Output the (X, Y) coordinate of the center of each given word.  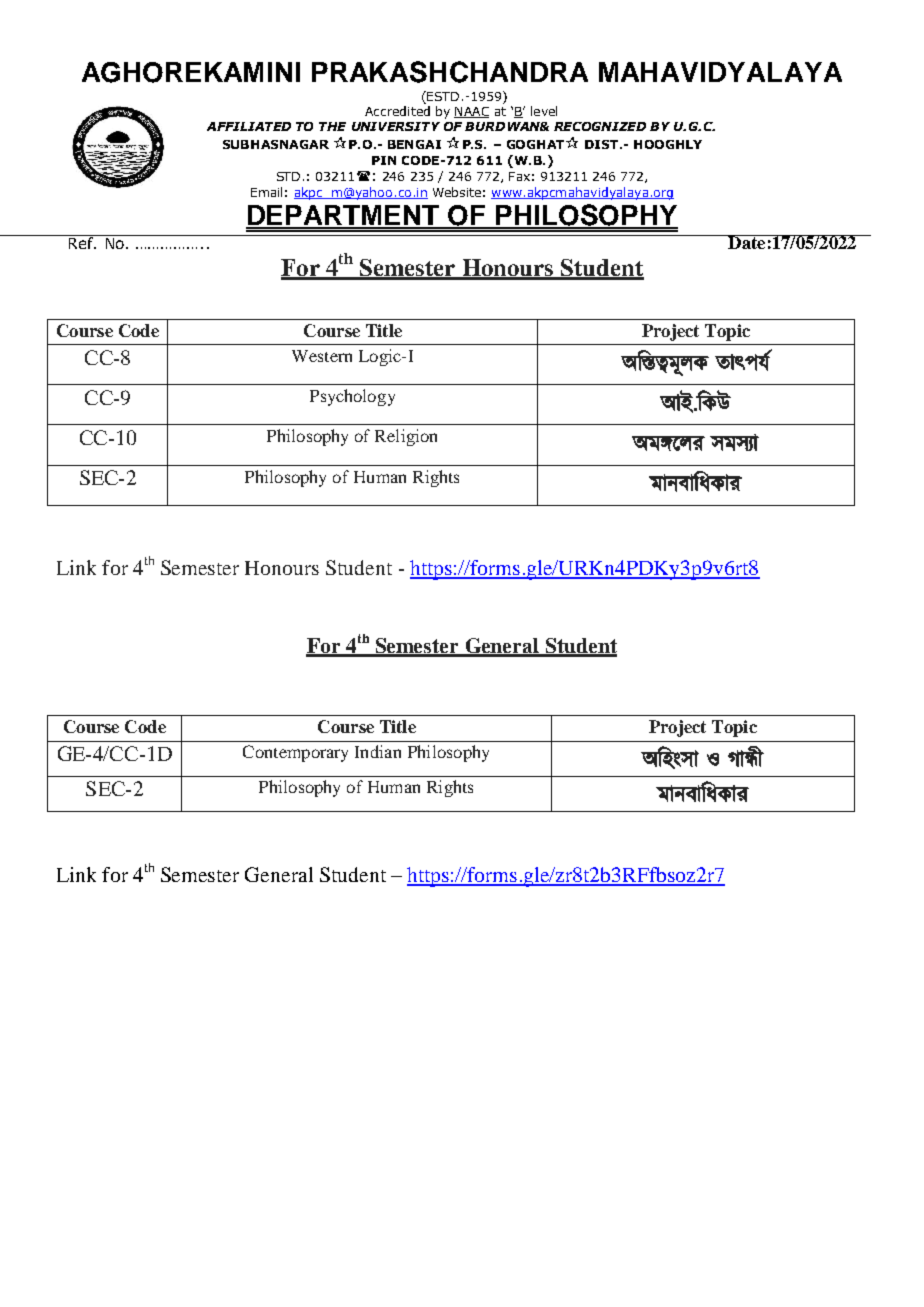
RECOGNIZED (600, 126)
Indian (378, 751)
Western (322, 356)
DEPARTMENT (344, 216)
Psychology (352, 397)
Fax (519, 176)
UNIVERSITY (396, 126)
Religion (406, 437)
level (544, 111)
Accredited (397, 111)
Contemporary (295, 753)
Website (457, 192)
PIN (384, 160)
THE (332, 126)
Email (266, 192)
